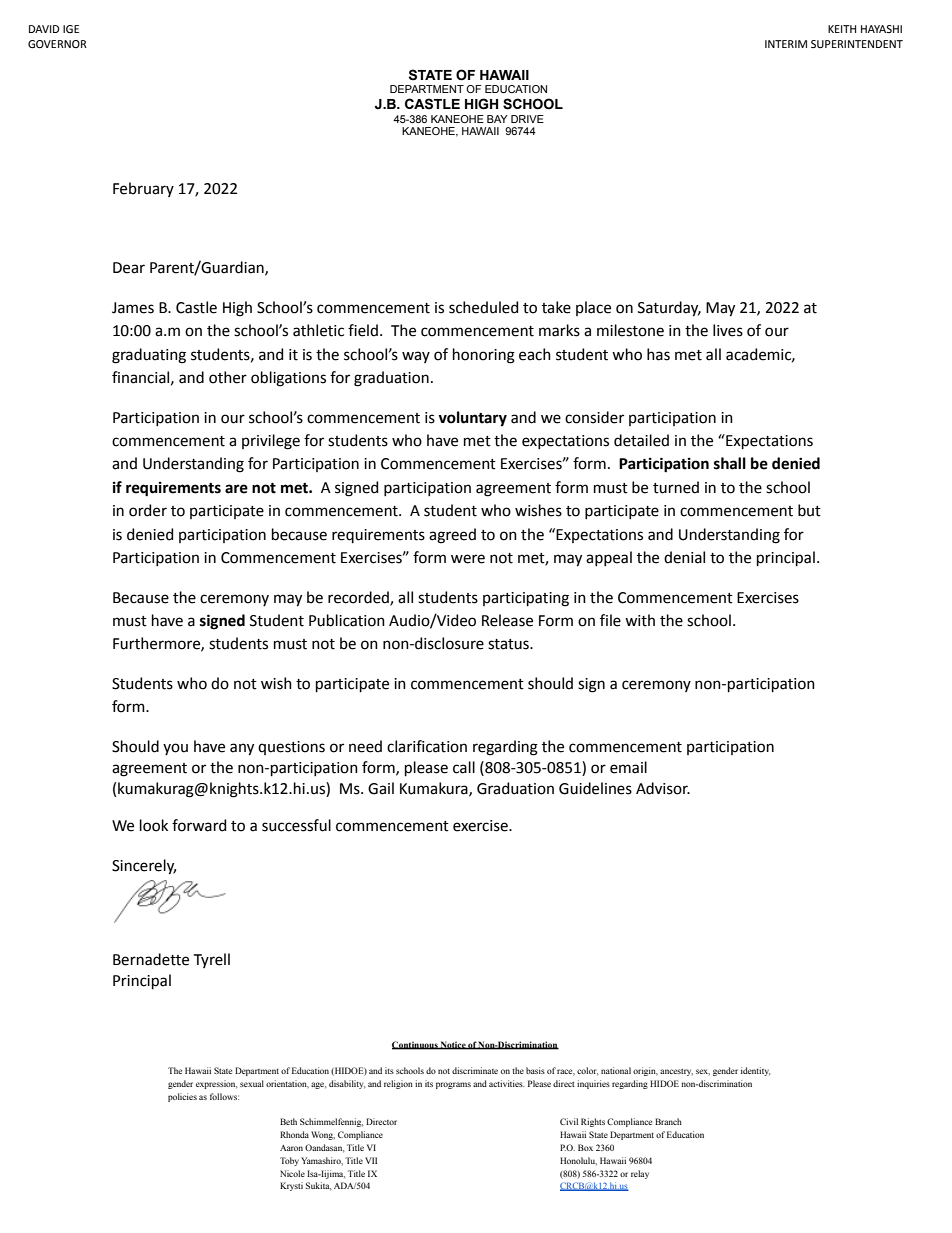  What do you see at coordinates (684, 557) in the screenshot?
I see `denial` at bounding box center [684, 557].
